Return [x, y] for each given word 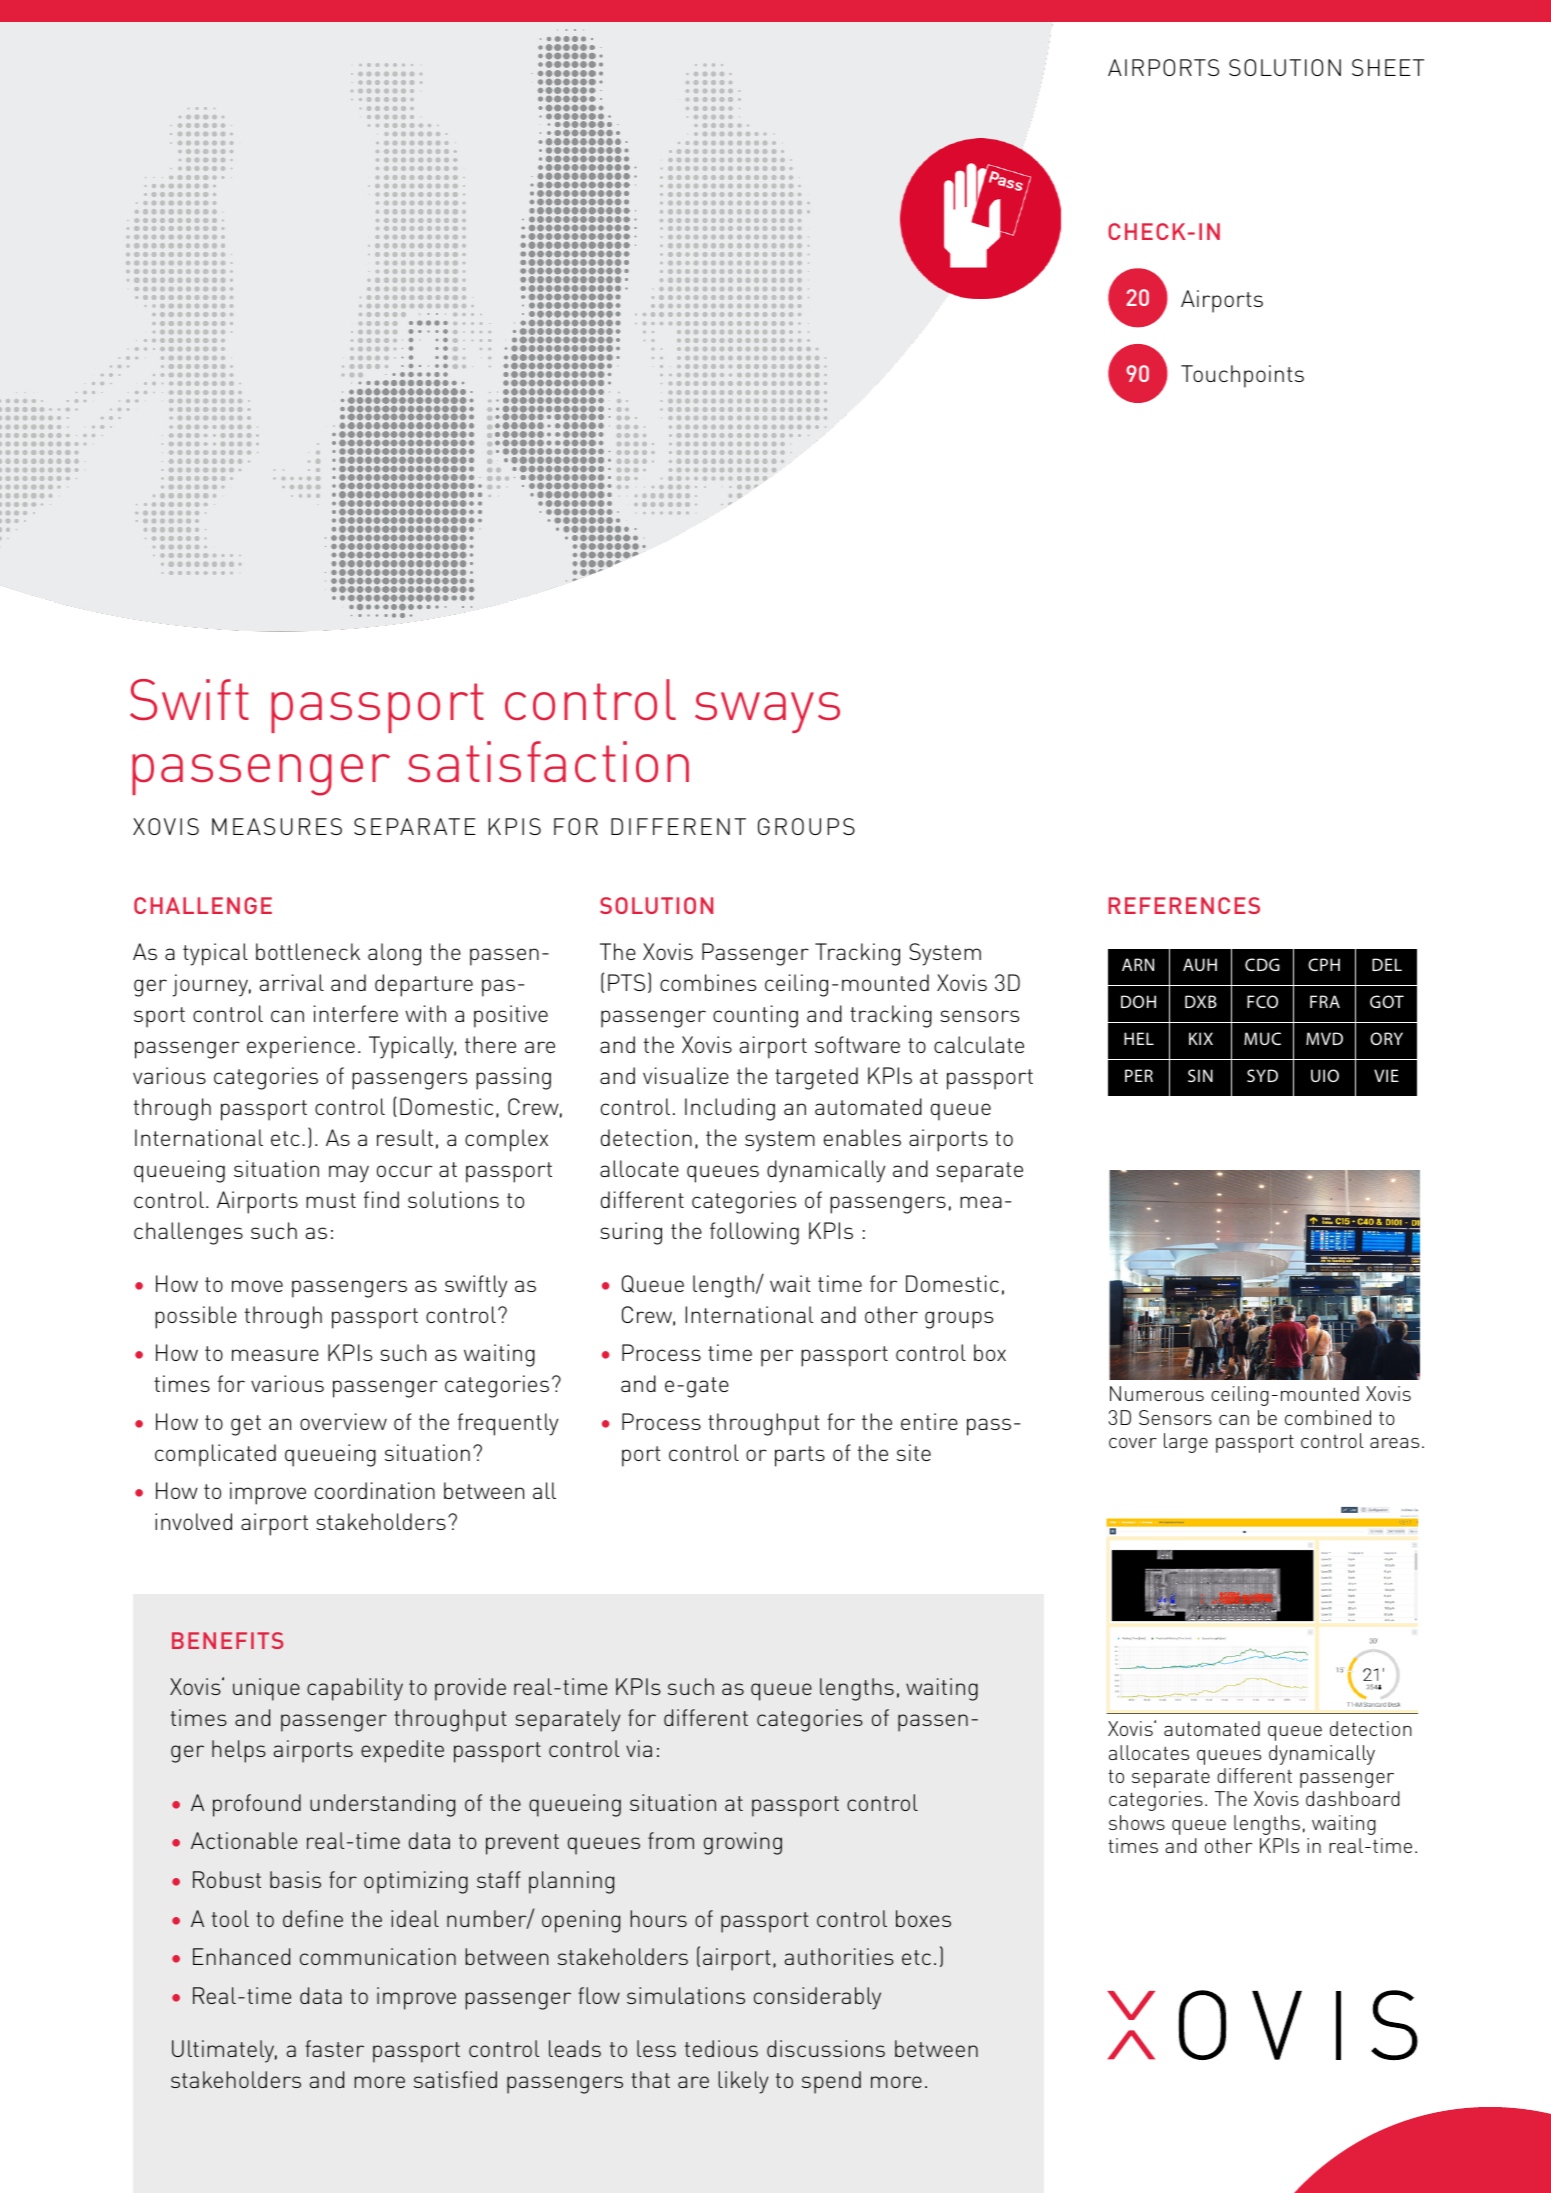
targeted [816, 1078]
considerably [817, 1998]
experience [301, 1047]
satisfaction [548, 762]
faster [334, 2048]
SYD [1262, 1075]
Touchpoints [1242, 376]
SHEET [1388, 67]
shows [1137, 1822]
